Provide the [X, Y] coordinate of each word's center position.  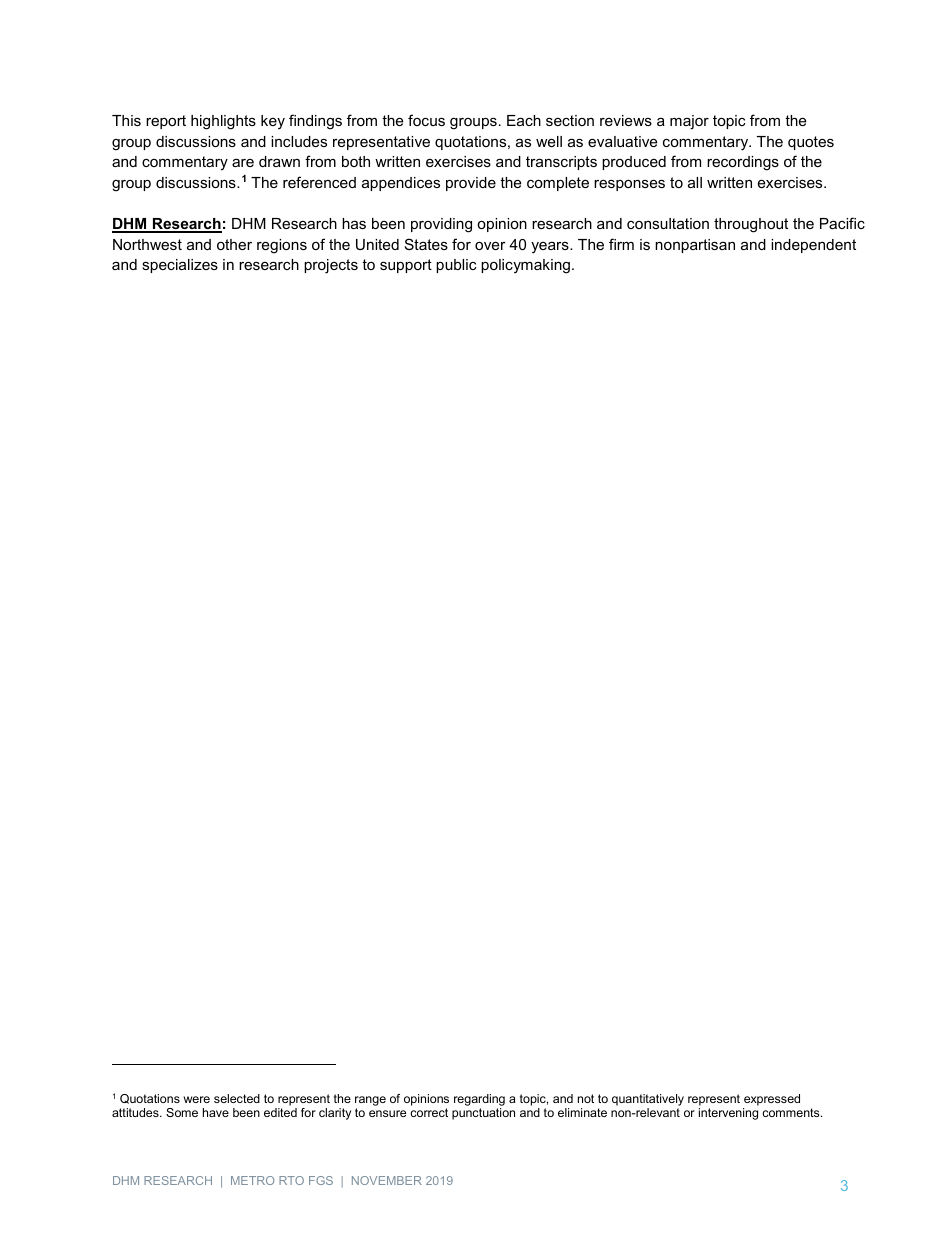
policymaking [525, 266]
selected [237, 1098]
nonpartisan [695, 246]
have [216, 1112]
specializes [180, 266]
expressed [771, 1101]
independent [813, 246]
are [243, 162]
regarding [479, 1101]
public [456, 266]
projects [331, 266]
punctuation [483, 1114]
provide [471, 184]
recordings [743, 163]
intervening [728, 1114]
